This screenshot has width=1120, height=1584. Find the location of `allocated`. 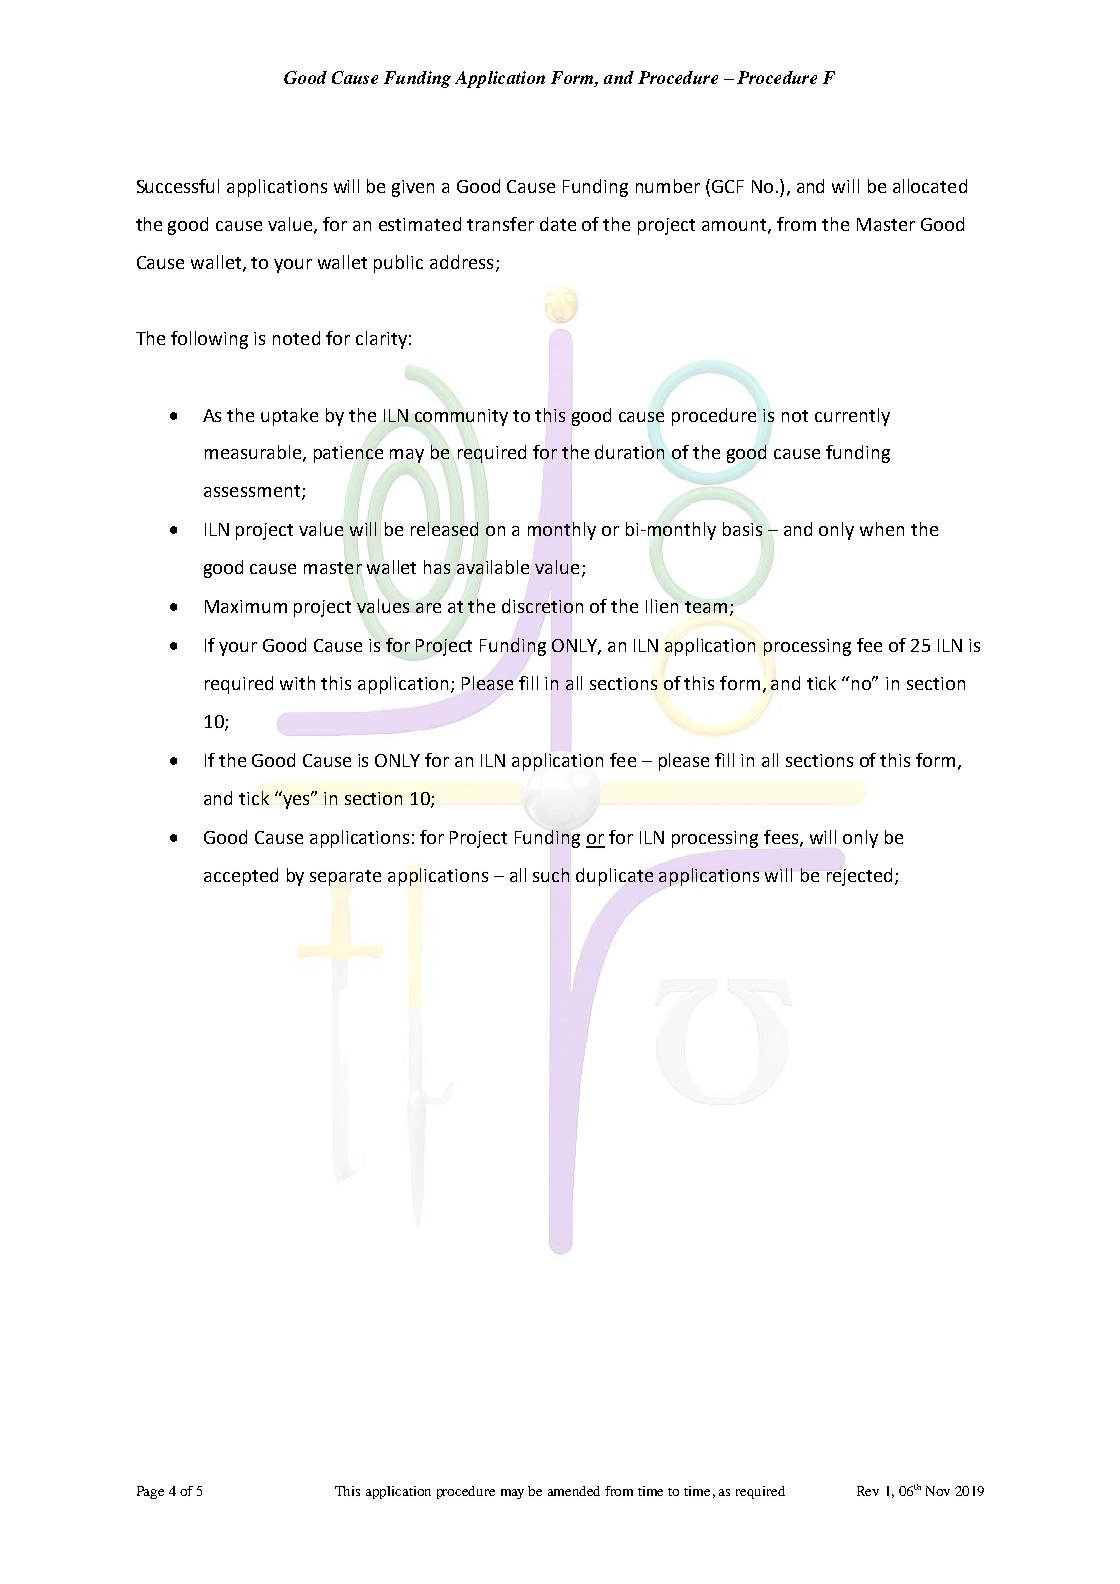

allocated is located at coordinates (930, 186).
